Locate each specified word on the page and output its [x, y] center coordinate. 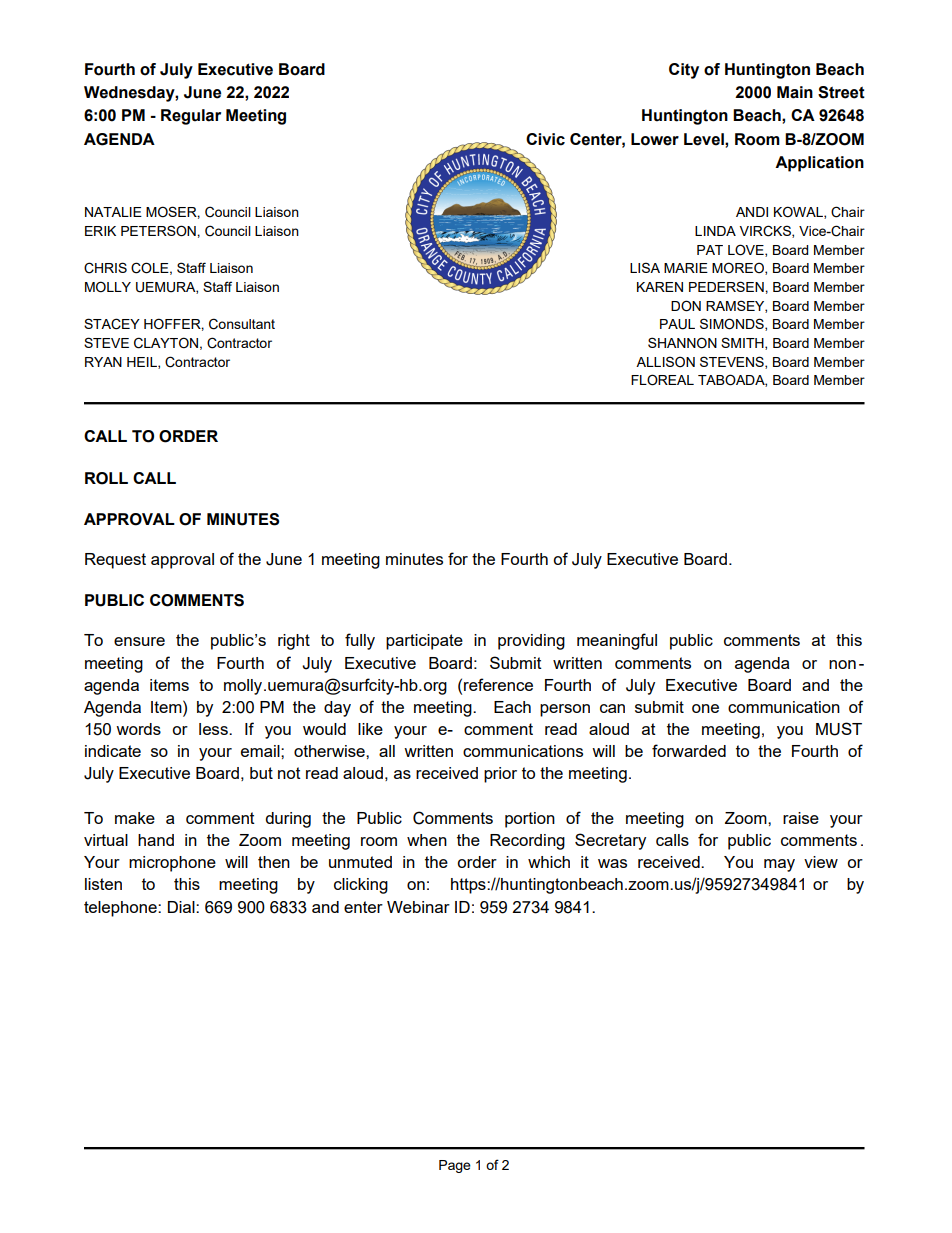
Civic [545, 139]
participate [424, 642]
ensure [139, 641]
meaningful [617, 641]
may [779, 865]
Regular [191, 117]
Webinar [418, 907]
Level [705, 139]
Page [455, 1166]
